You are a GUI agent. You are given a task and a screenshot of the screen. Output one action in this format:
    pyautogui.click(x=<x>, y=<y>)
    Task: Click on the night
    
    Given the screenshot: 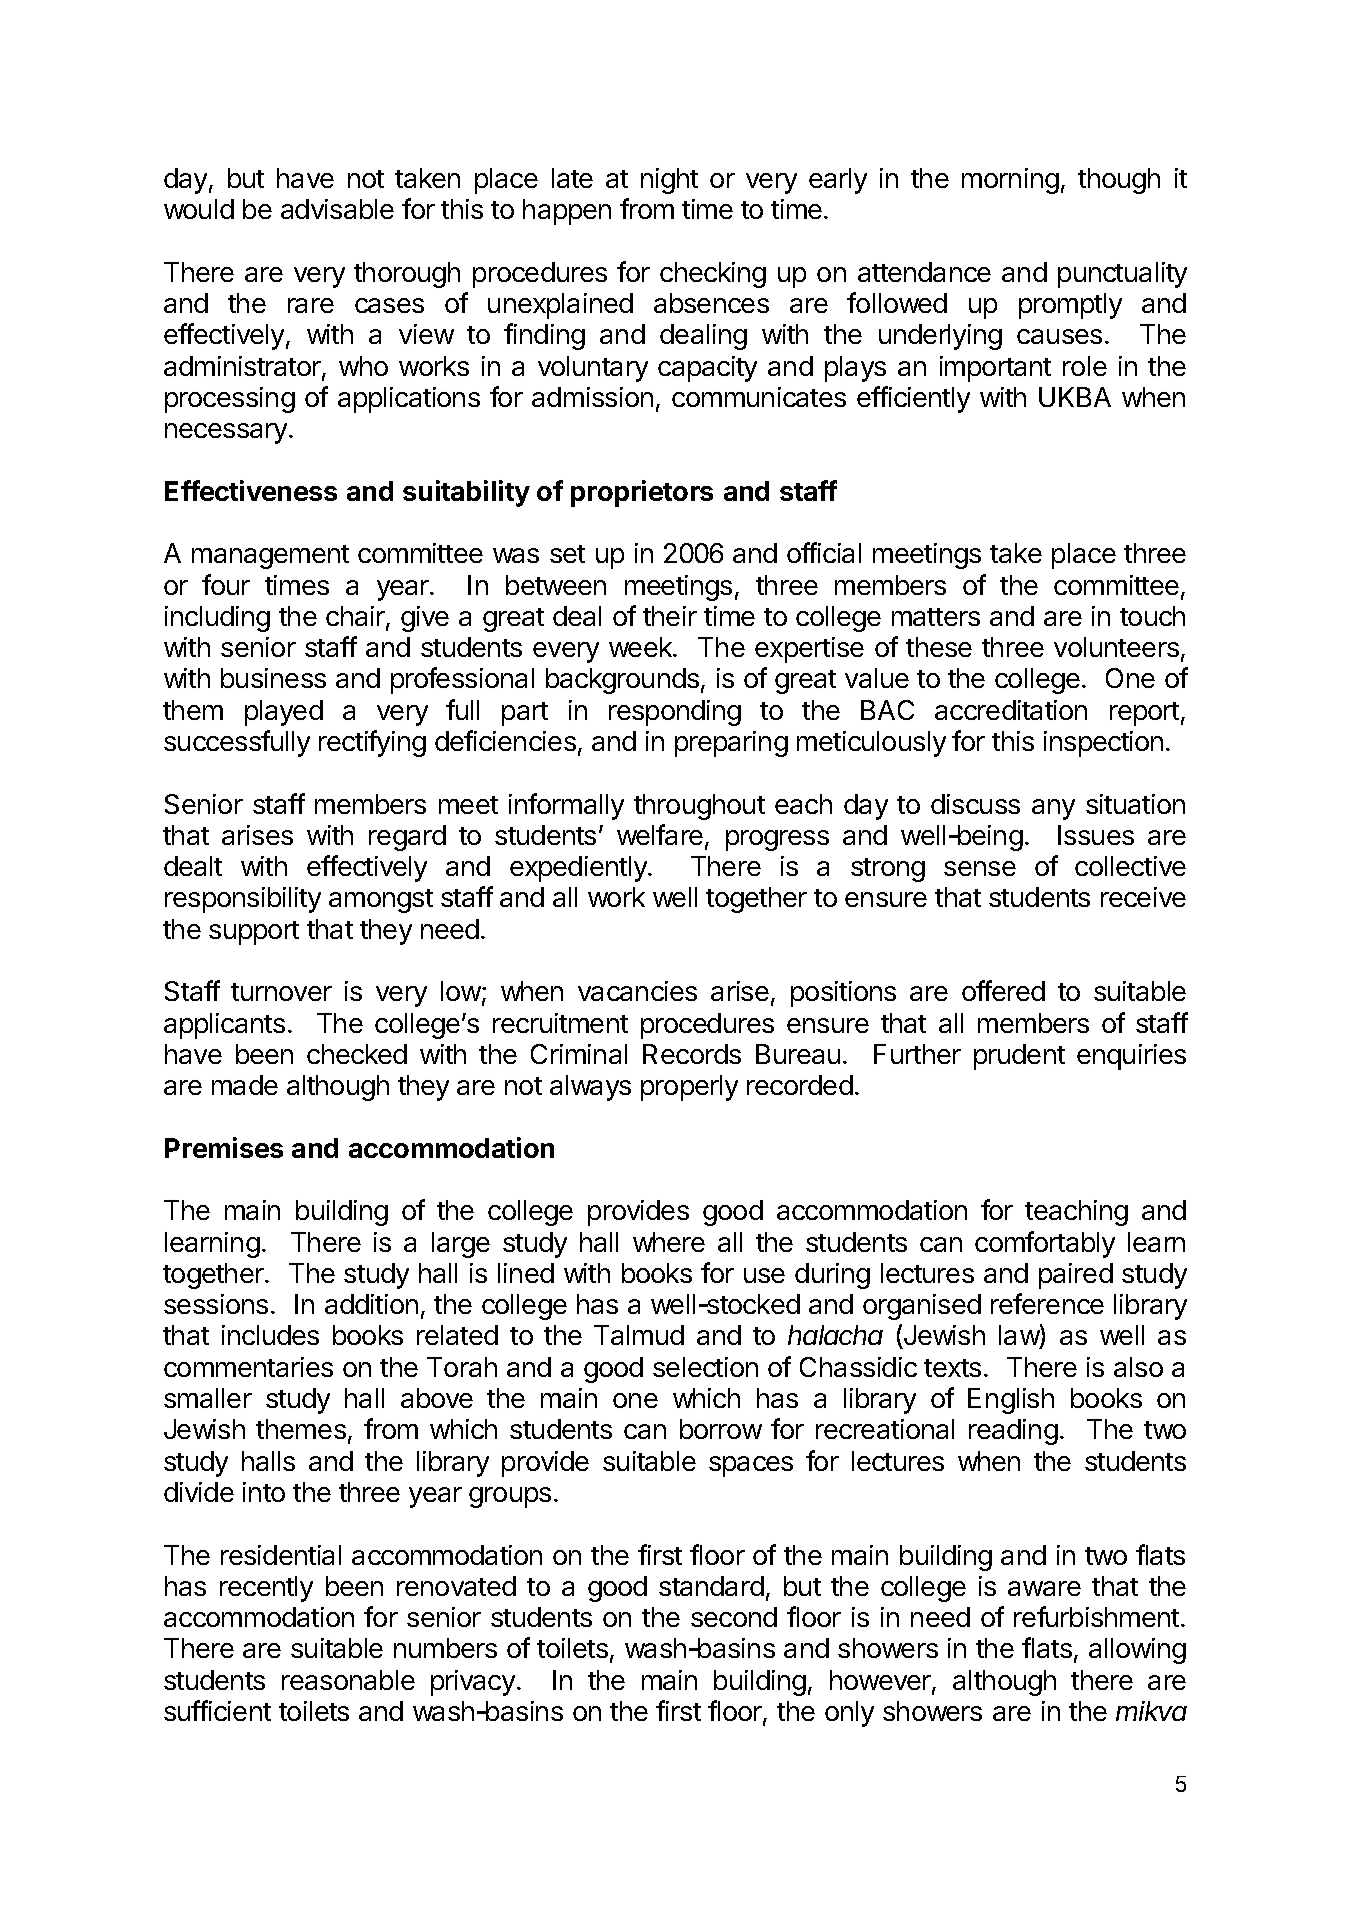 What is the action you would take?
    pyautogui.click(x=669, y=181)
